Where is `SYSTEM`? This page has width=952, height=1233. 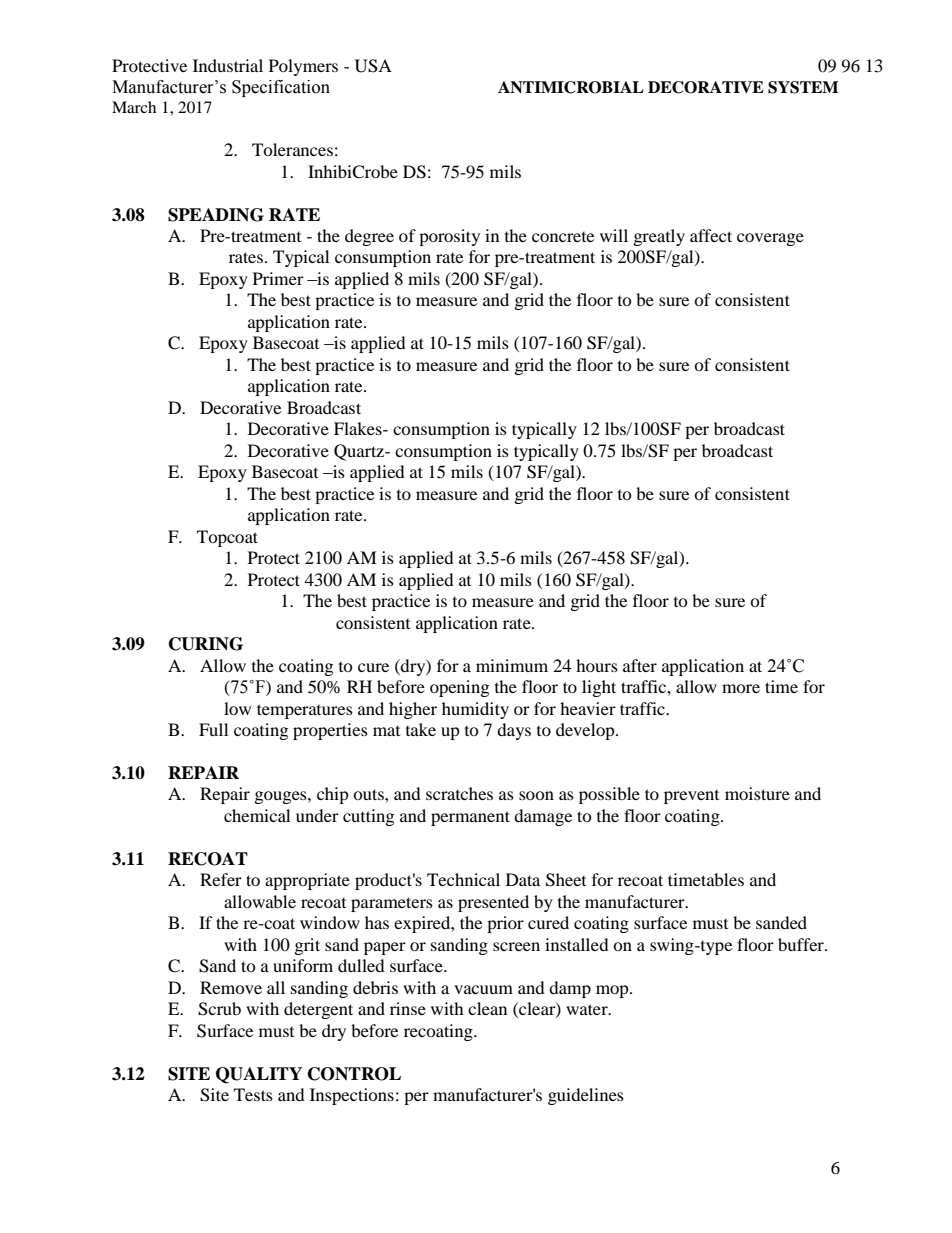
SYSTEM is located at coordinates (803, 87).
